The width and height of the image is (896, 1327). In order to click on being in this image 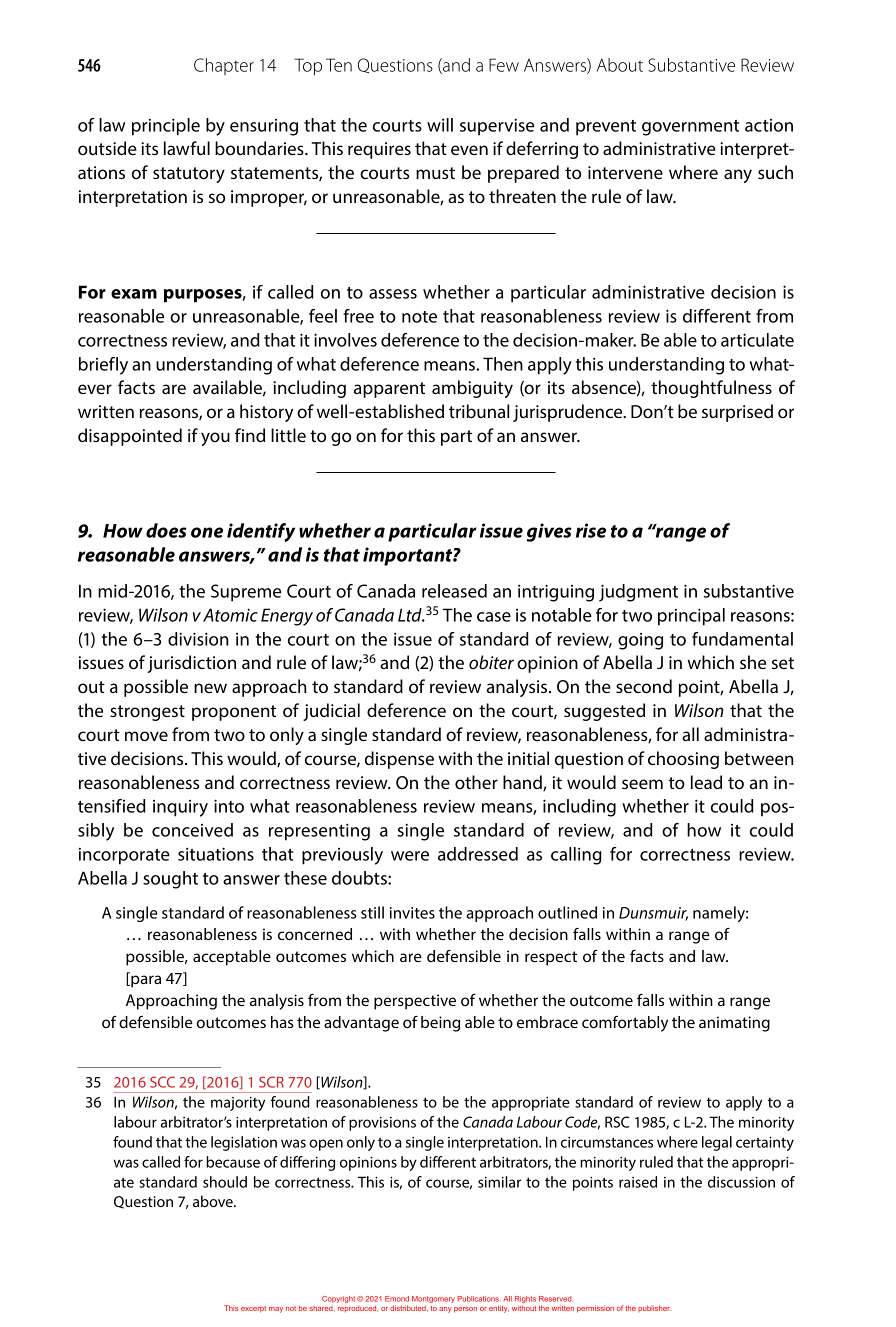, I will do `click(440, 1024)`.
